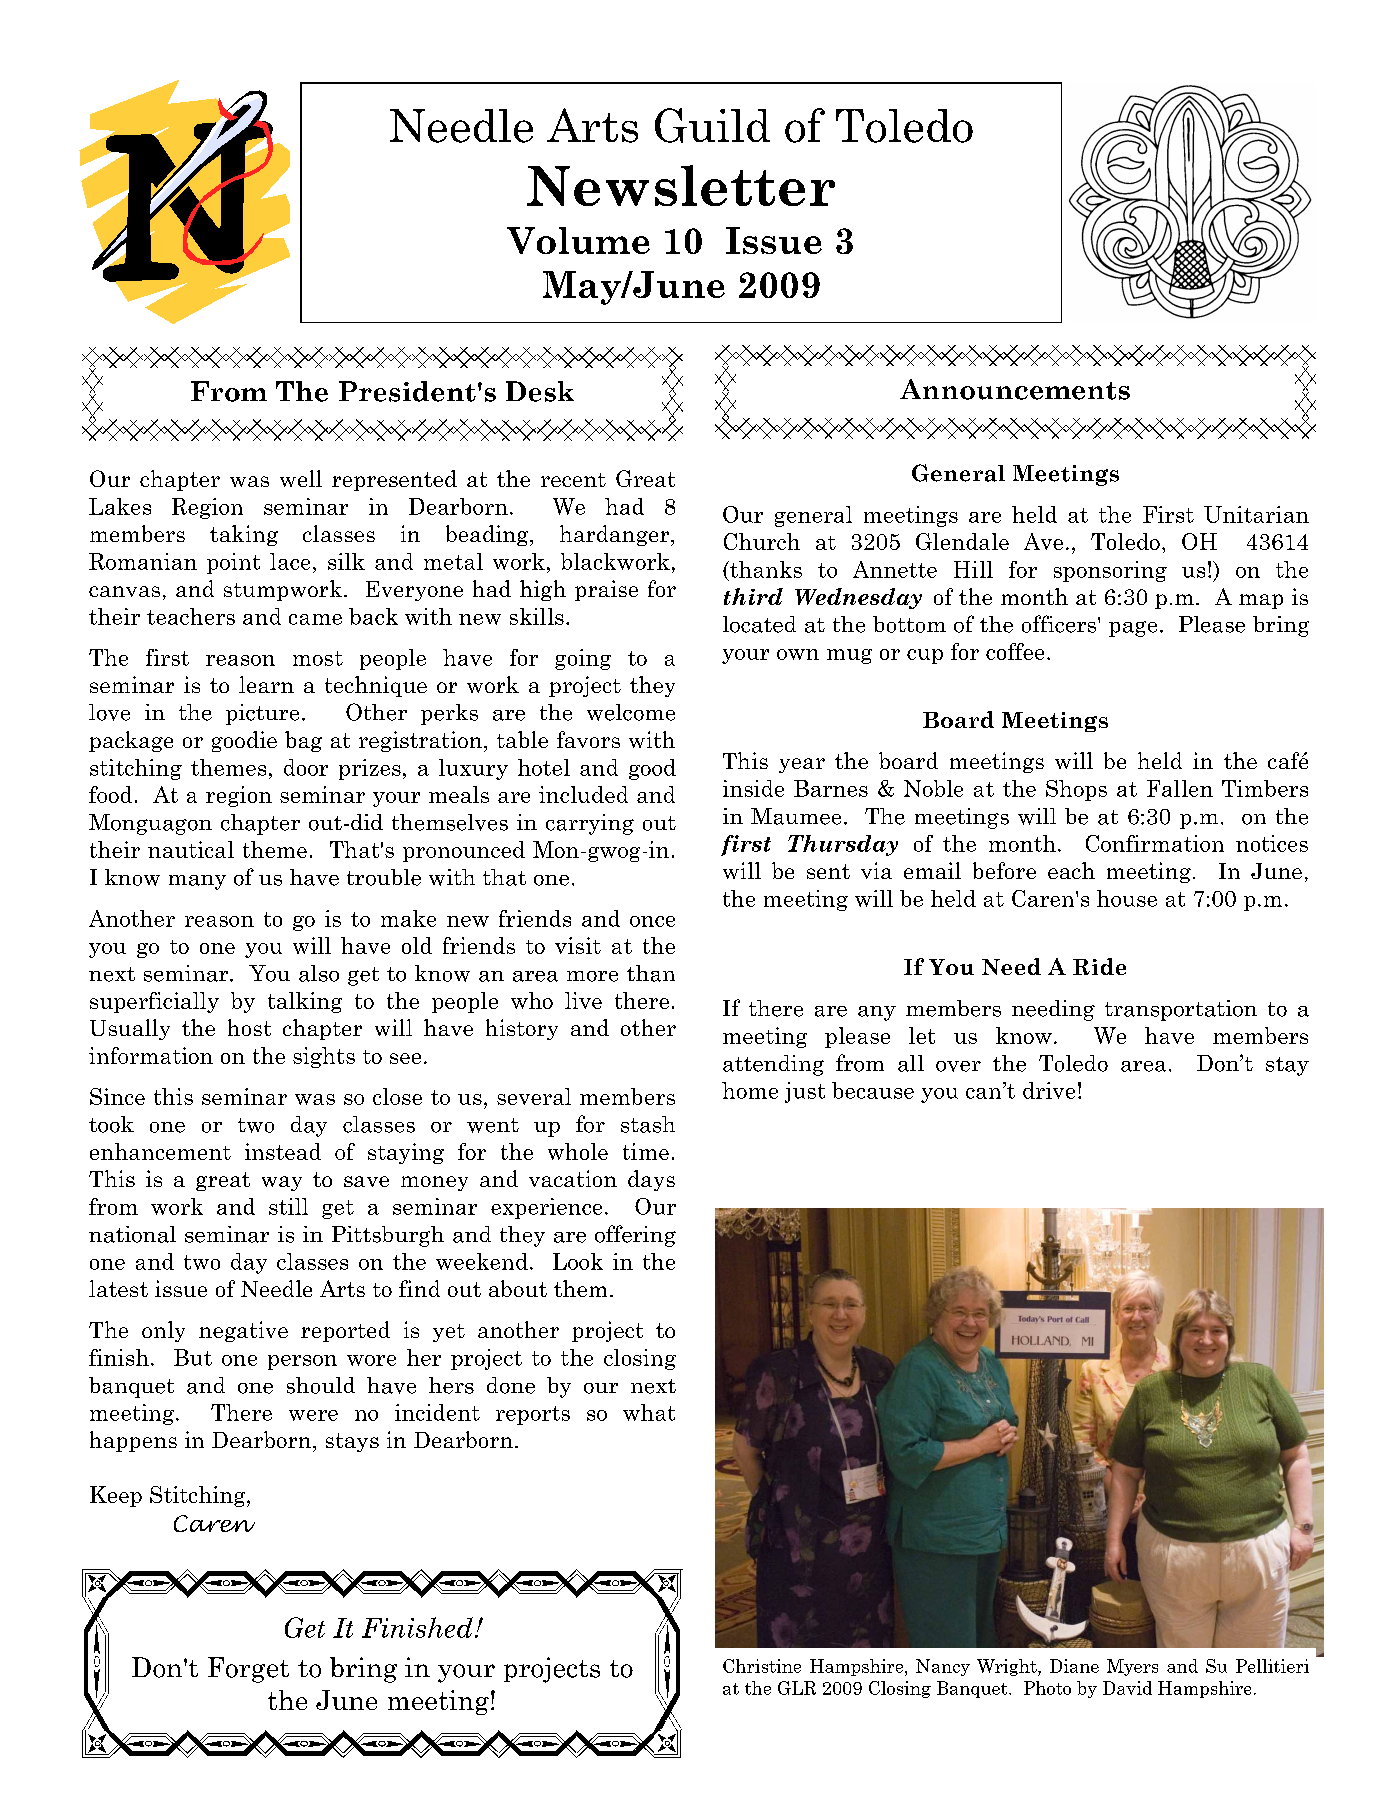 The image size is (1398, 1809). I want to click on Myers, so click(1132, 1667).
